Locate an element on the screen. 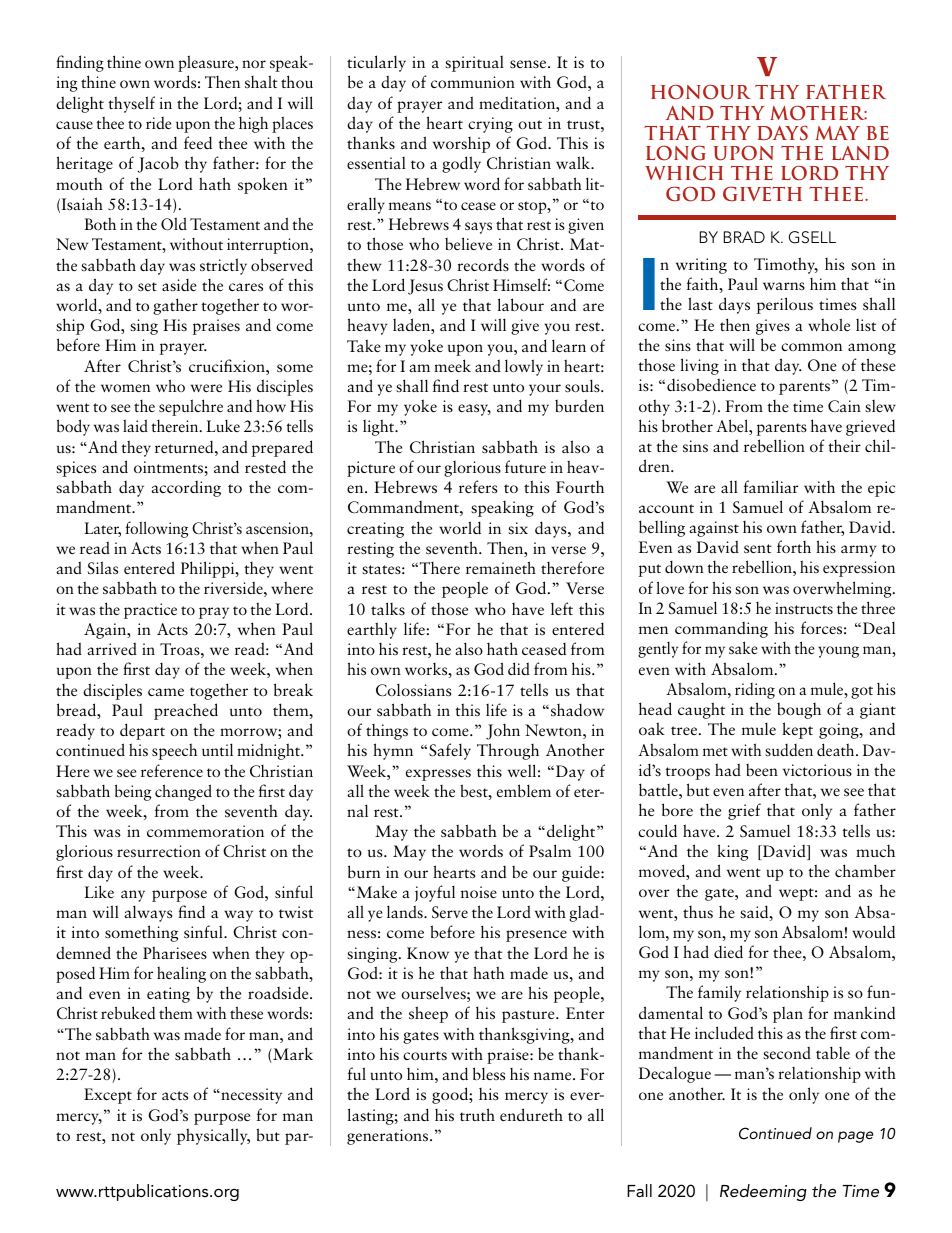 The height and width of the screenshot is (1233, 952). Redeeming is located at coordinates (763, 1192).
